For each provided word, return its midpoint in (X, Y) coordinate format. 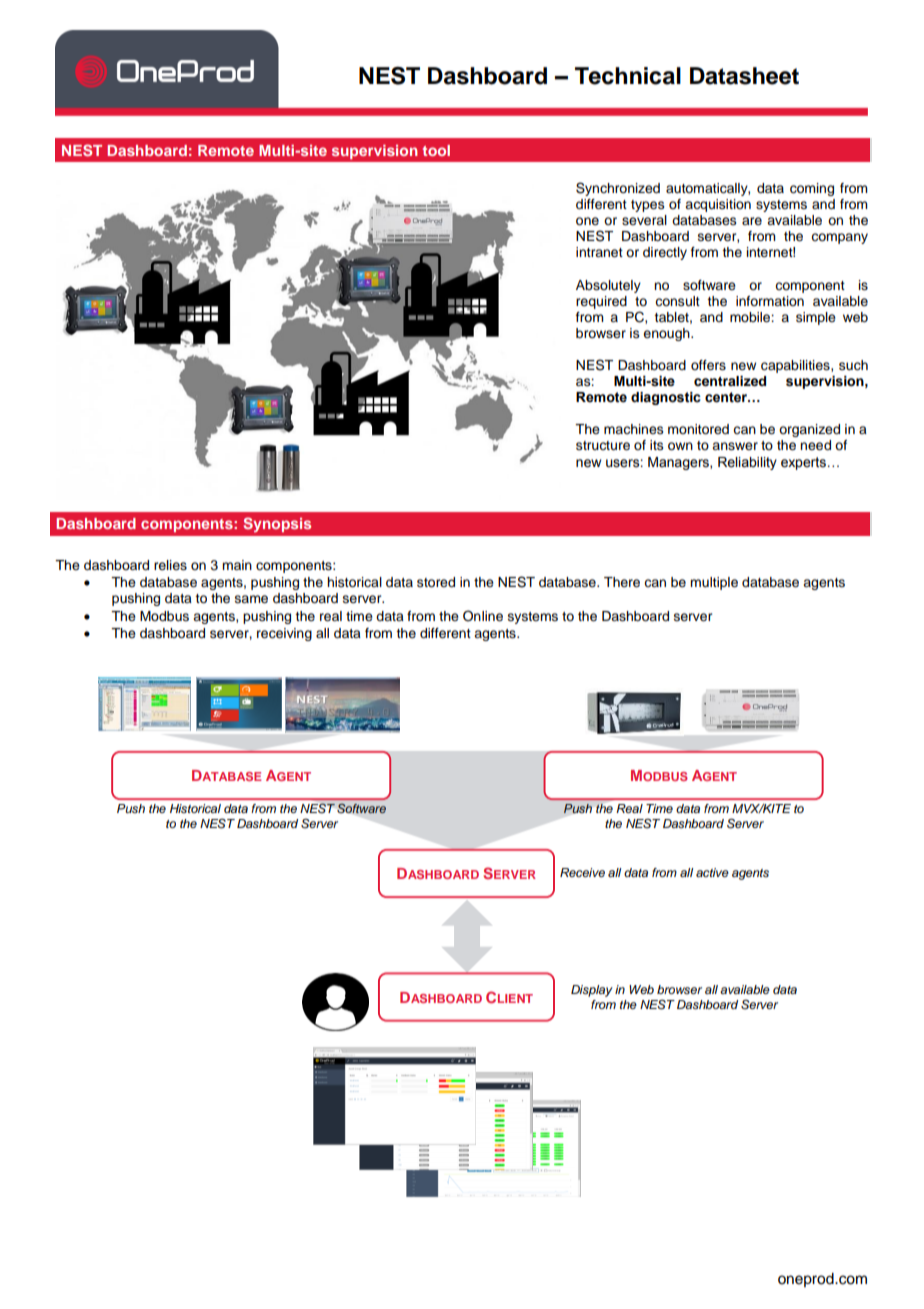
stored (436, 582)
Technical (628, 76)
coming (812, 189)
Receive (582, 872)
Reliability (747, 463)
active (712, 872)
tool (436, 150)
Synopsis (277, 524)
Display (592, 991)
